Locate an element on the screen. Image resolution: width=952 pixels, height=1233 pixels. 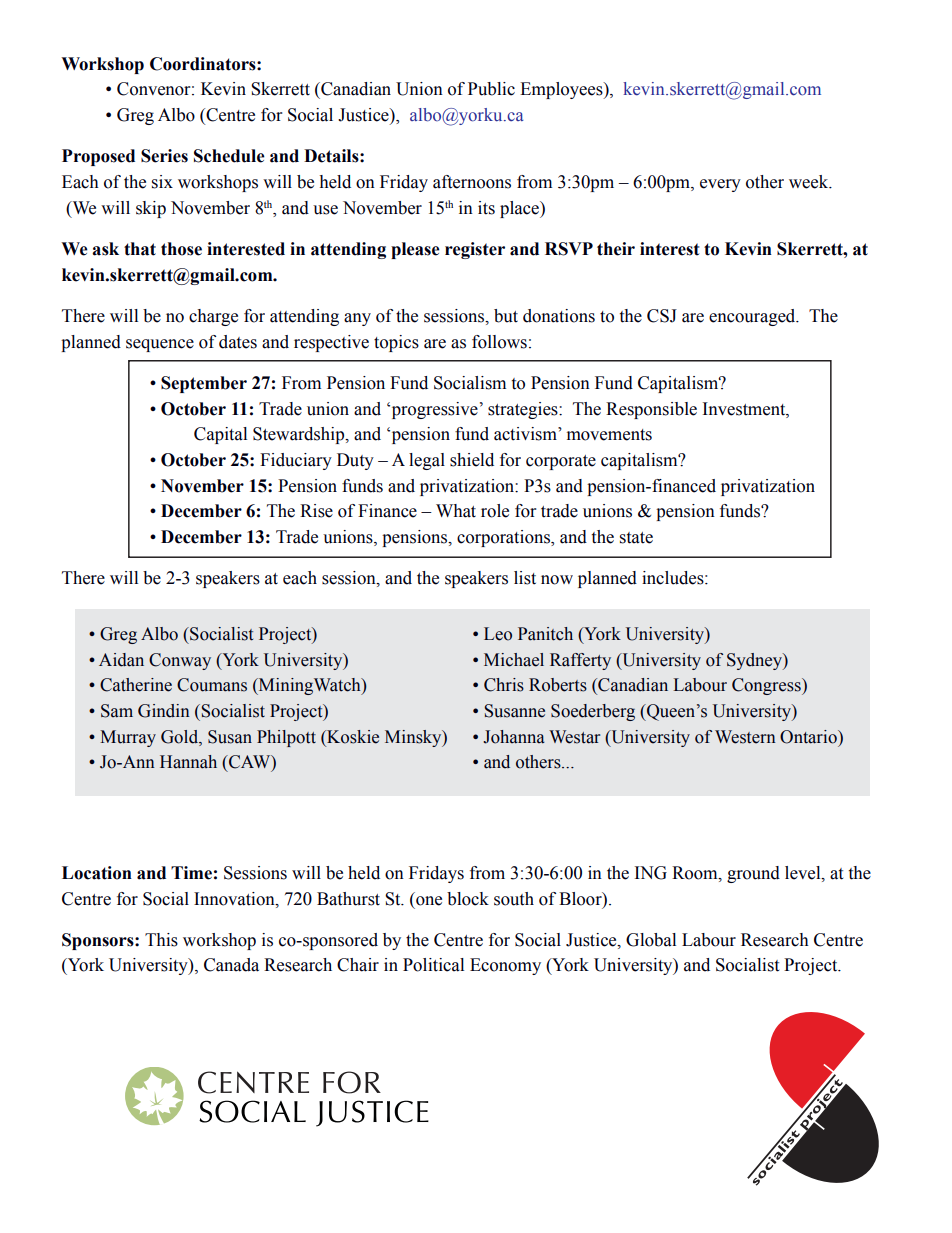
Series is located at coordinates (164, 156).
